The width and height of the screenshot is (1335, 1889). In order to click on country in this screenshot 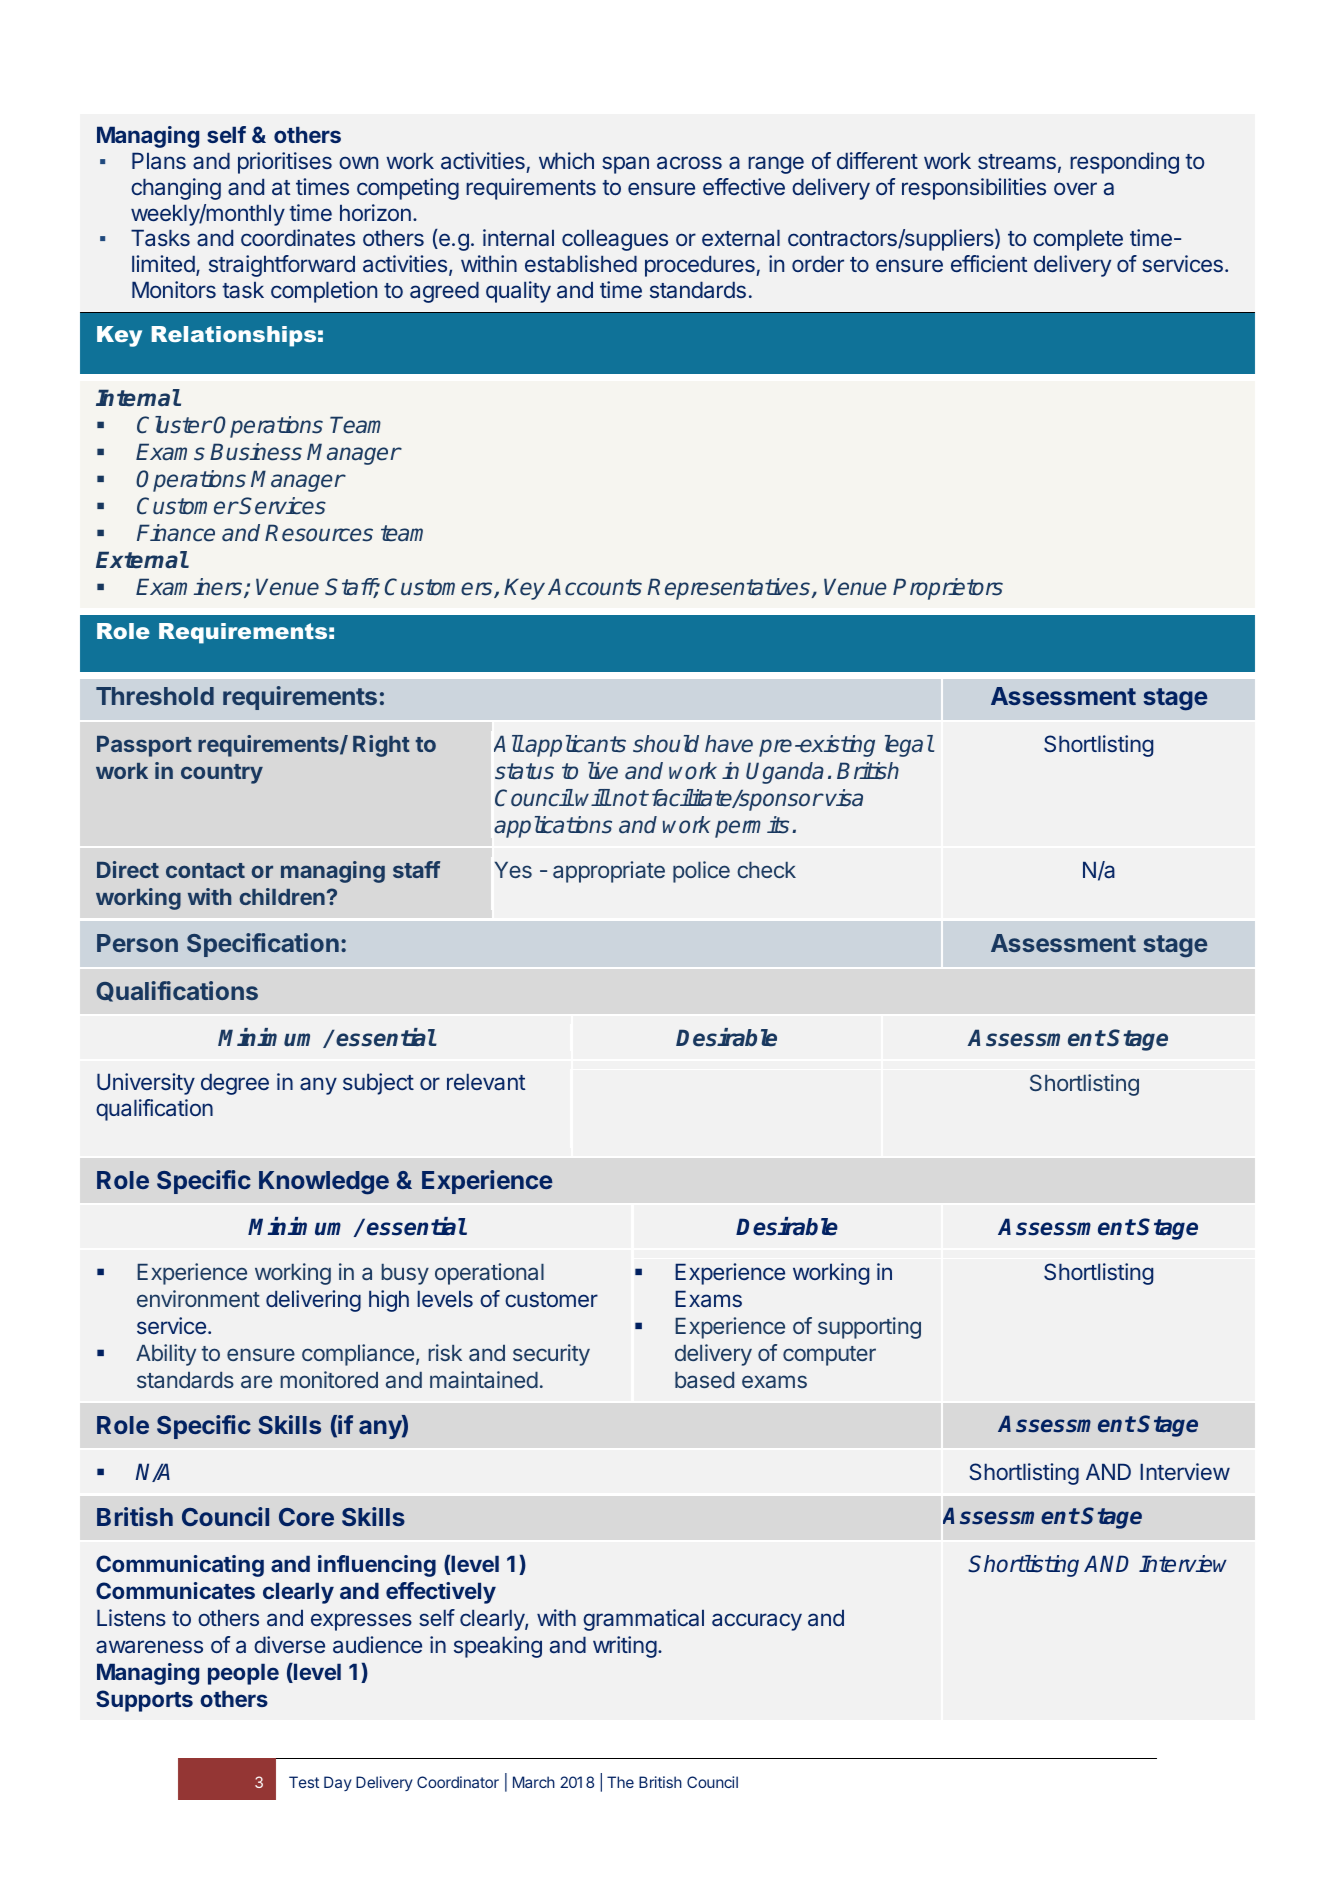, I will do `click(222, 774)`.
